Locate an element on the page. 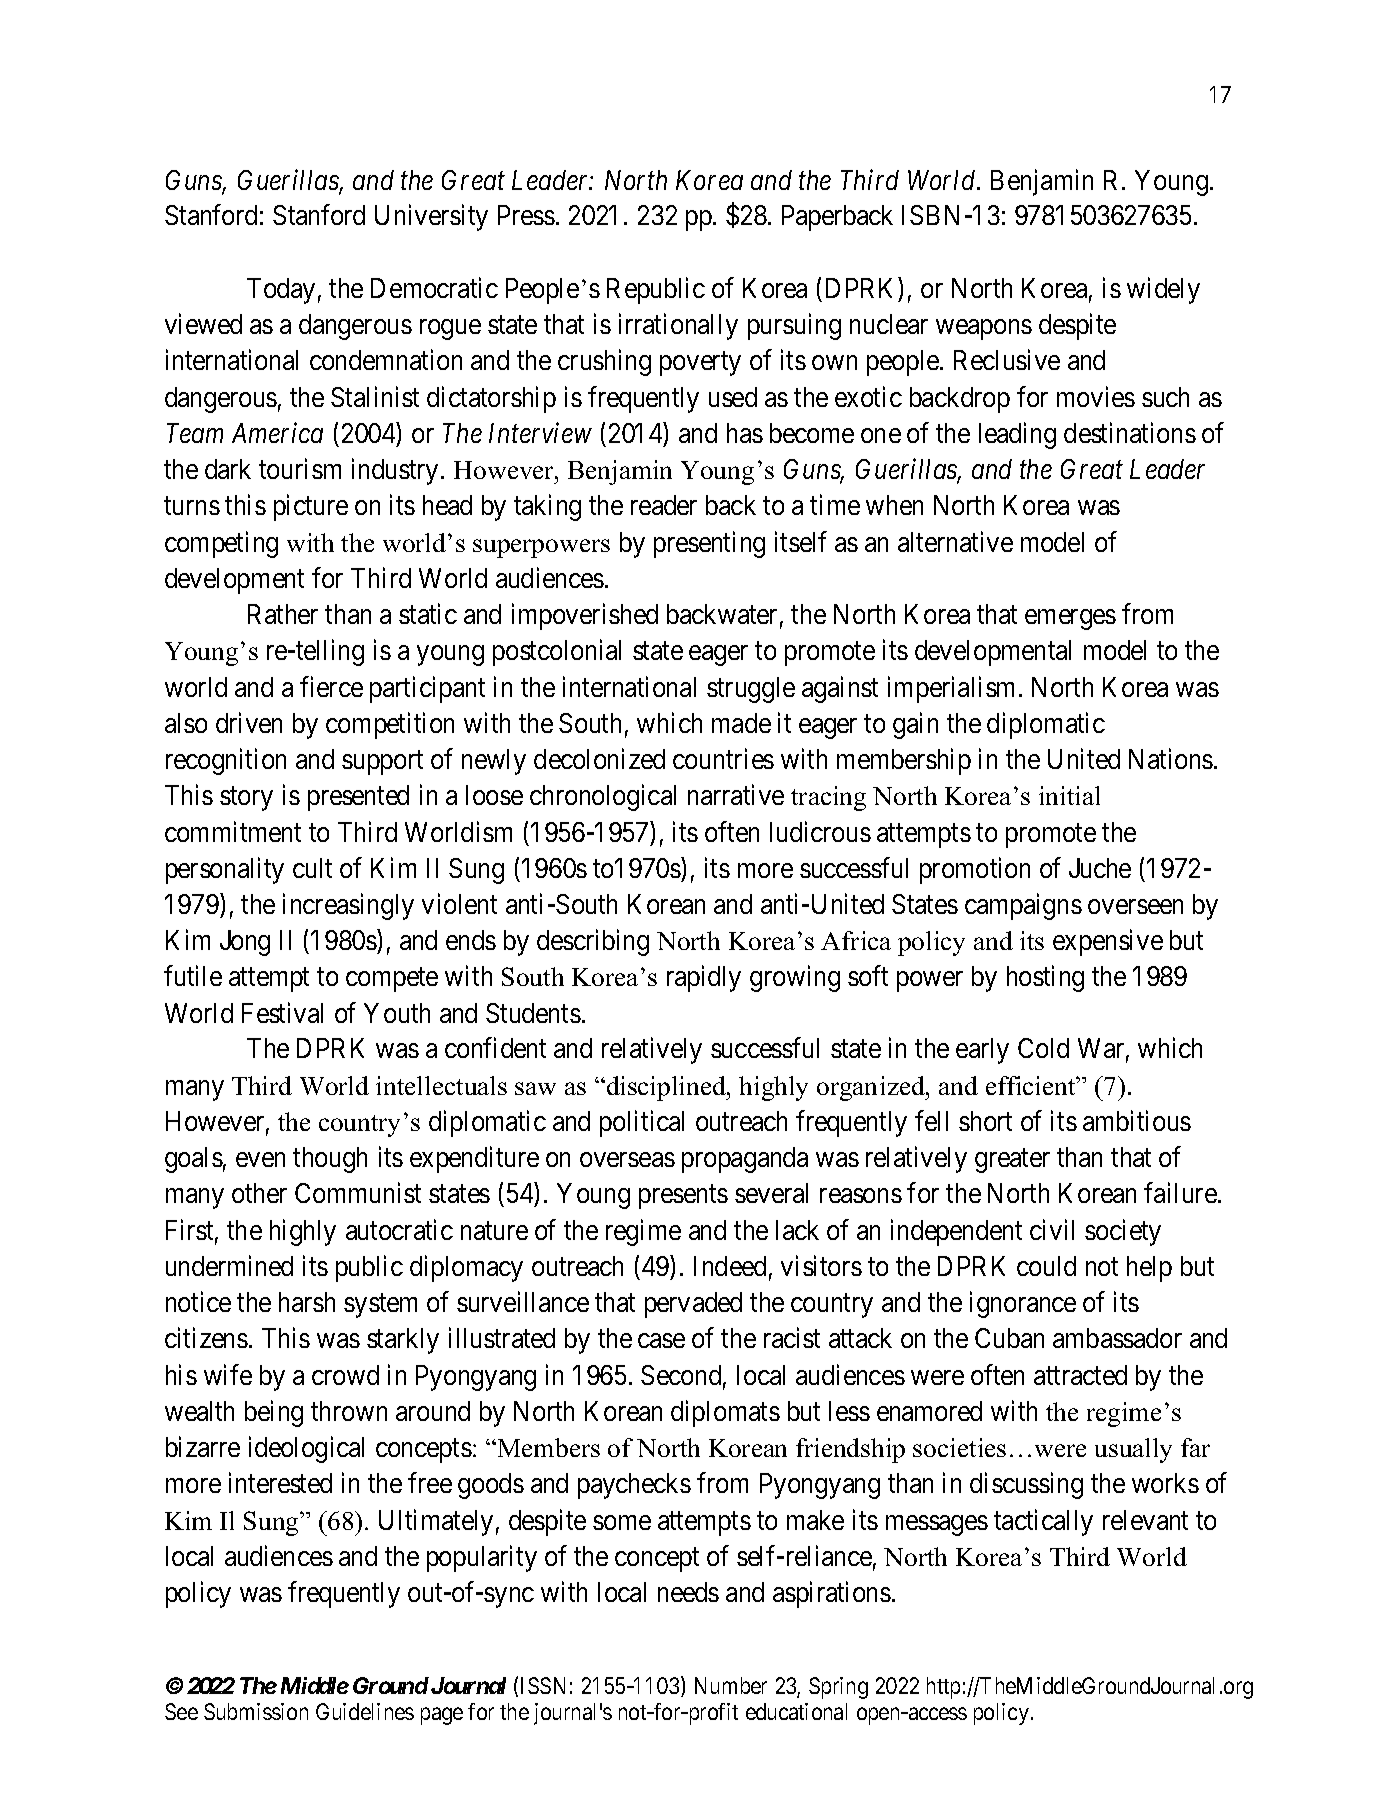 Image resolution: width=1396 pixels, height=1807 pixels. initial is located at coordinates (1069, 795).
